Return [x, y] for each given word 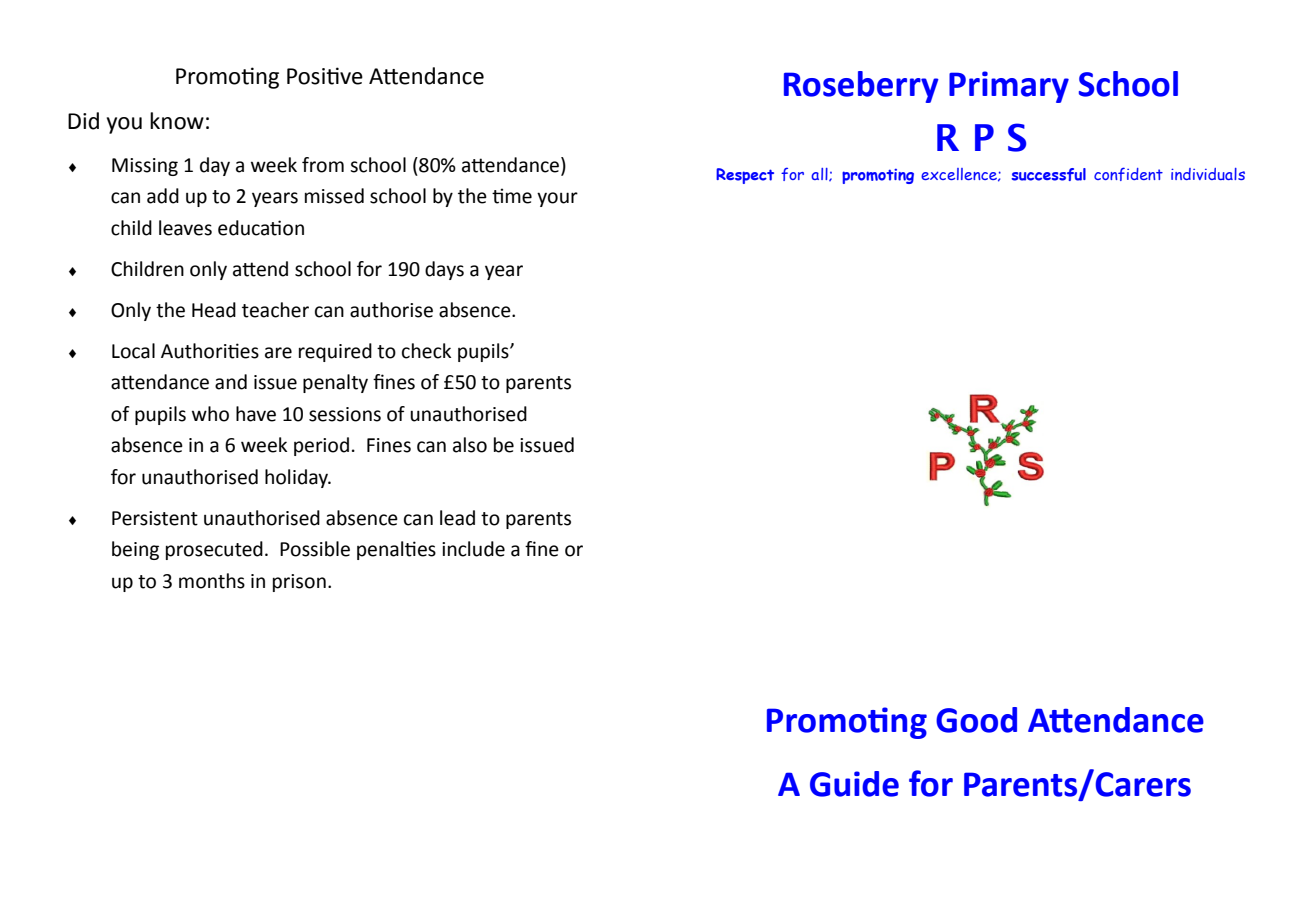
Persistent [155, 518]
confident [1128, 174]
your [557, 199]
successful [1048, 174]
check [426, 351]
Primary [1009, 87]
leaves [185, 228]
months [212, 581]
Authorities [210, 351]
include [473, 549]
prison [299, 583]
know [177, 121]
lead [457, 518]
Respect [745, 176]
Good [976, 720]
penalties [396, 550]
